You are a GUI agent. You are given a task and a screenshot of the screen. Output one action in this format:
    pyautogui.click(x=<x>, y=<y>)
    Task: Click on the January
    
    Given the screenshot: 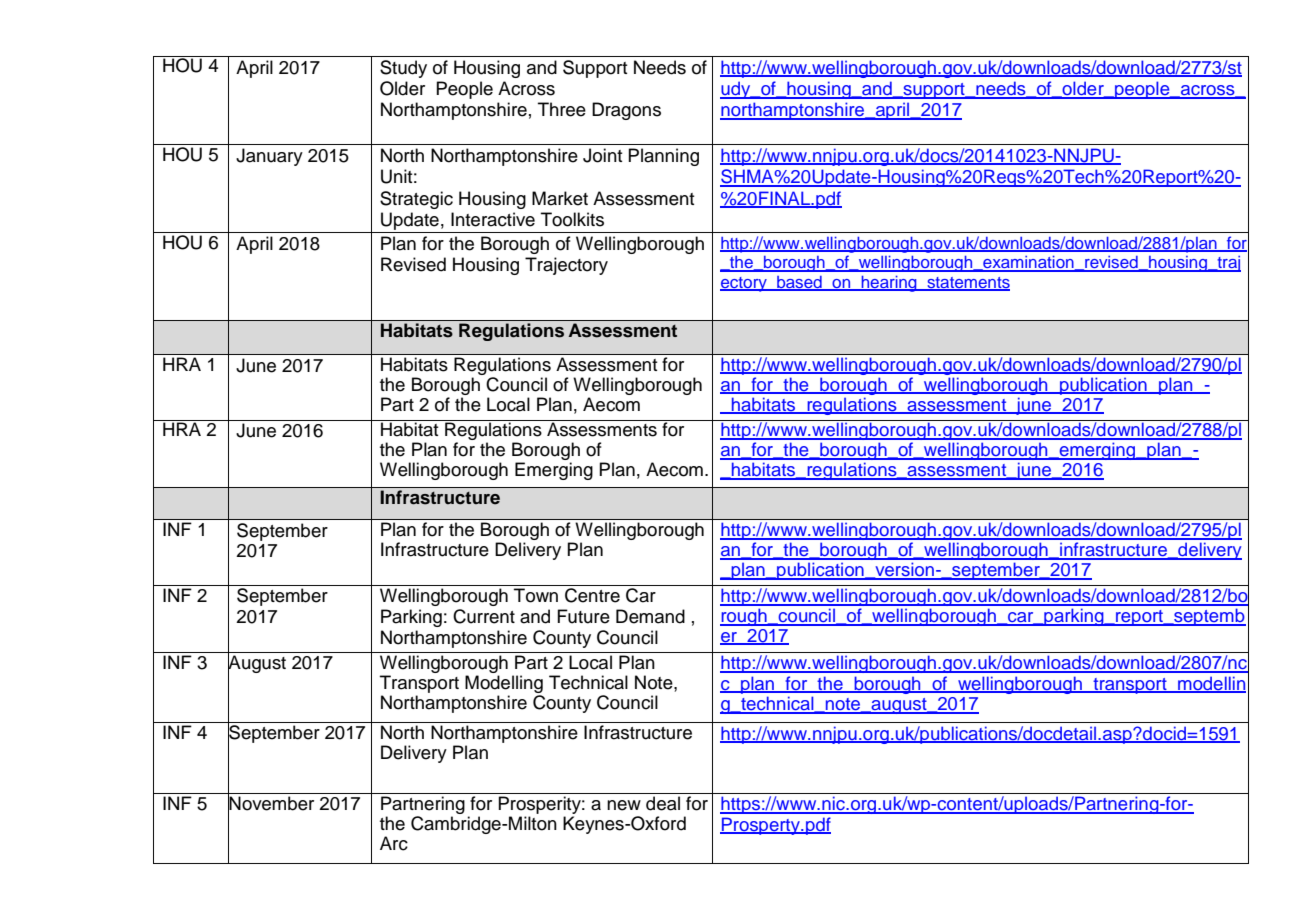 What is the action you would take?
    pyautogui.click(x=269, y=157)
